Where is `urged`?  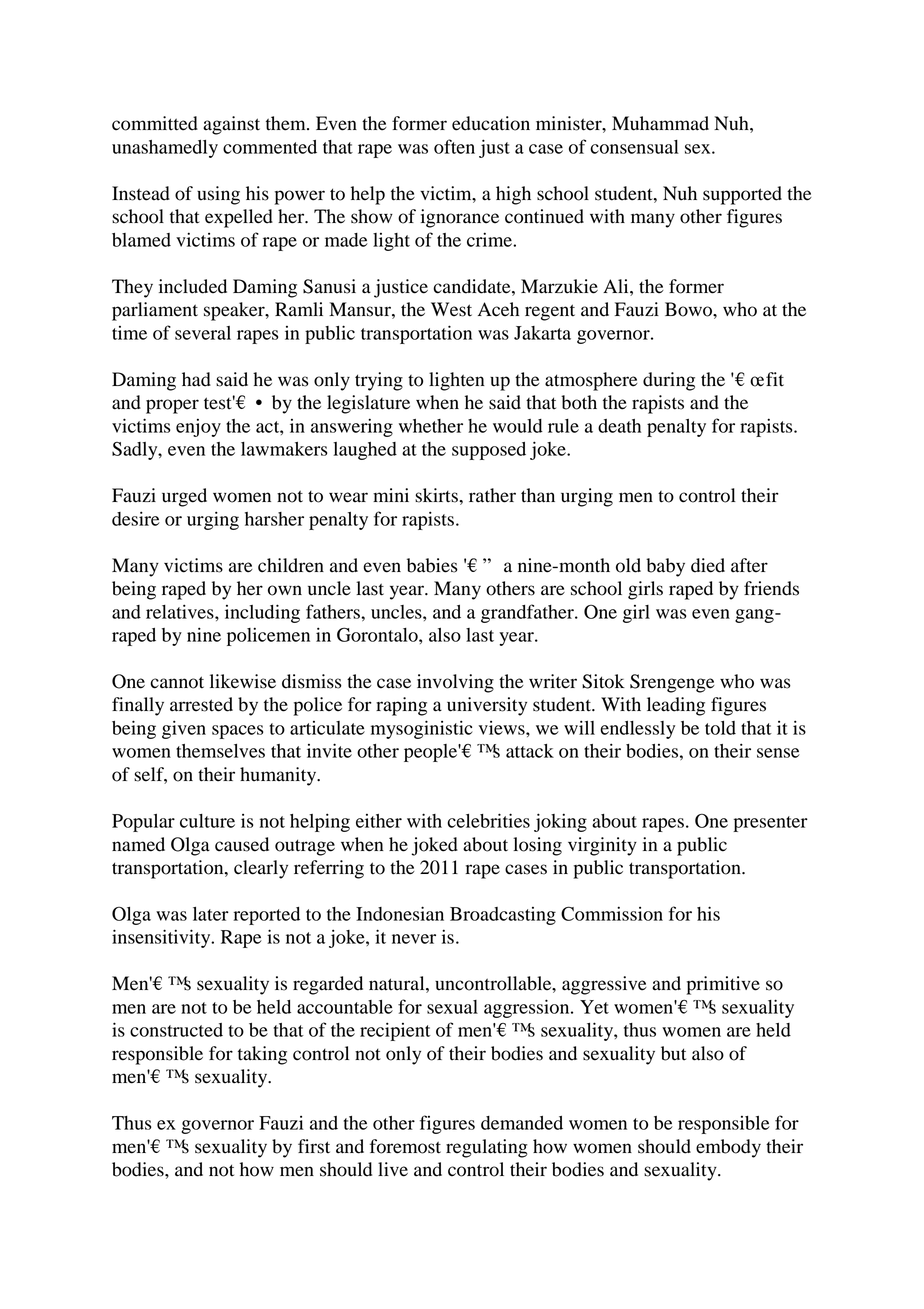 urged is located at coordinates (184, 497).
